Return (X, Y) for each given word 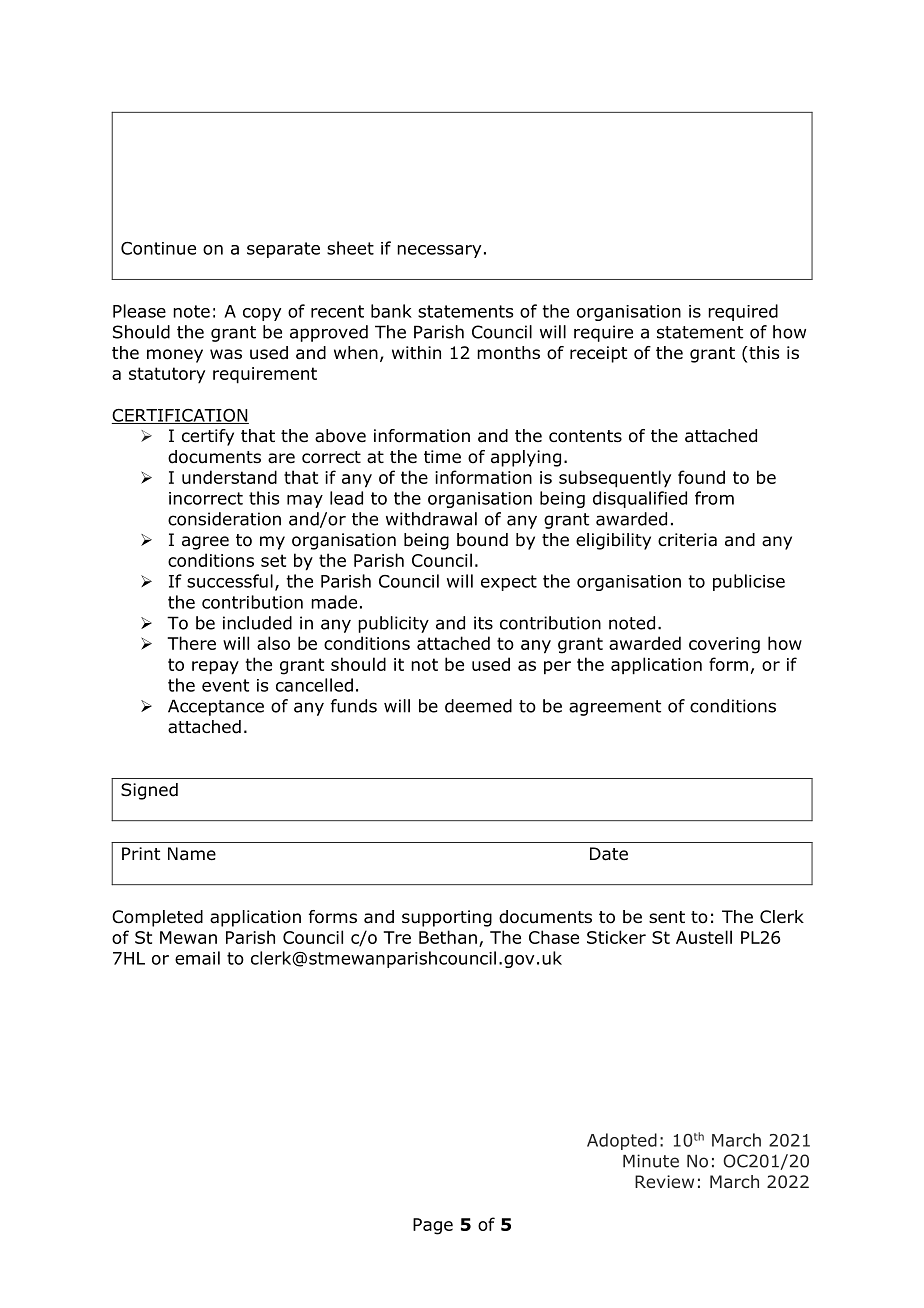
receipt (598, 354)
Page (433, 1226)
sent (667, 917)
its (483, 623)
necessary (439, 251)
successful (230, 581)
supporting (447, 918)
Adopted (622, 1141)
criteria (687, 540)
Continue (158, 248)
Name (192, 854)
